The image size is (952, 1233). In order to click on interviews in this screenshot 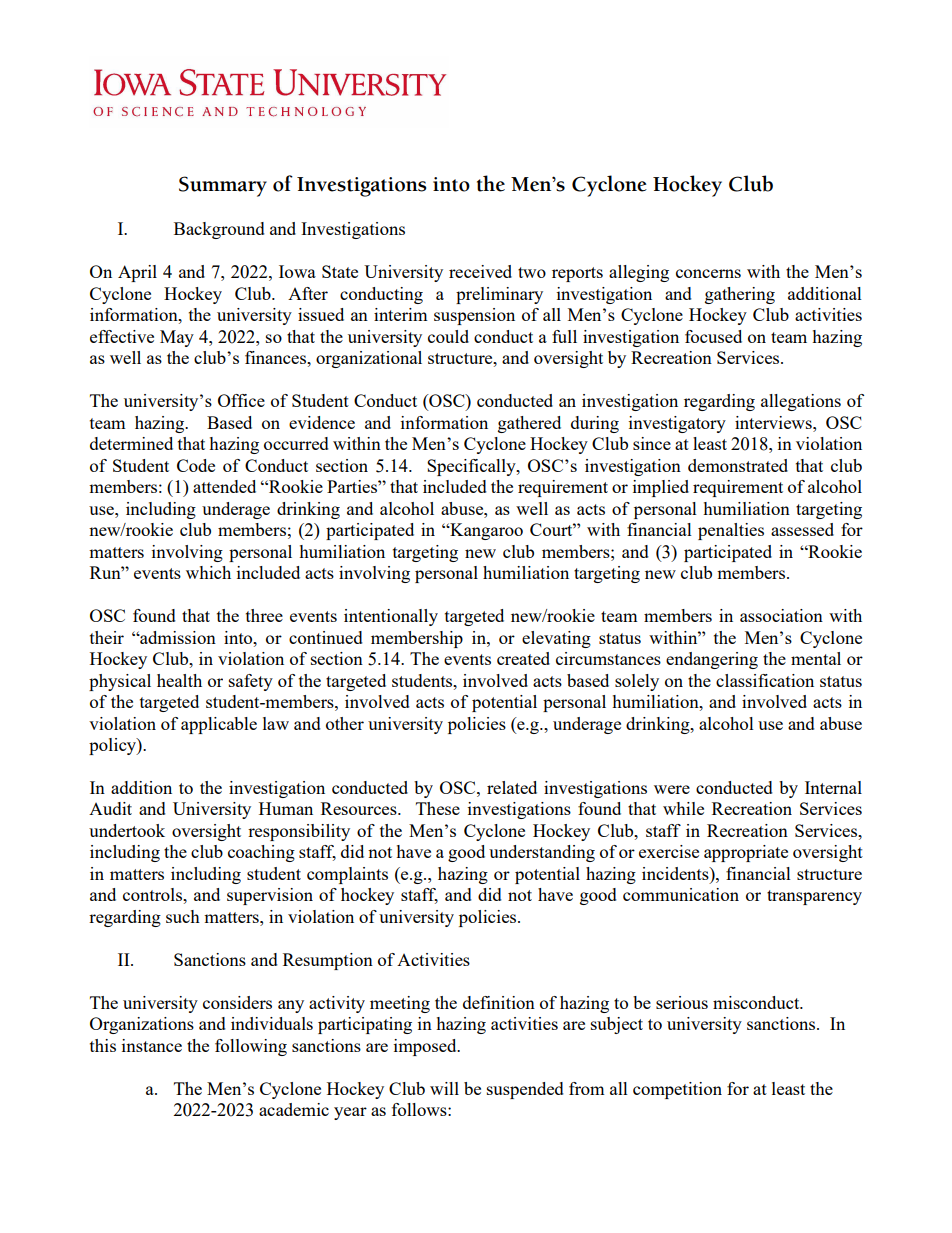, I will do `click(774, 422)`.
